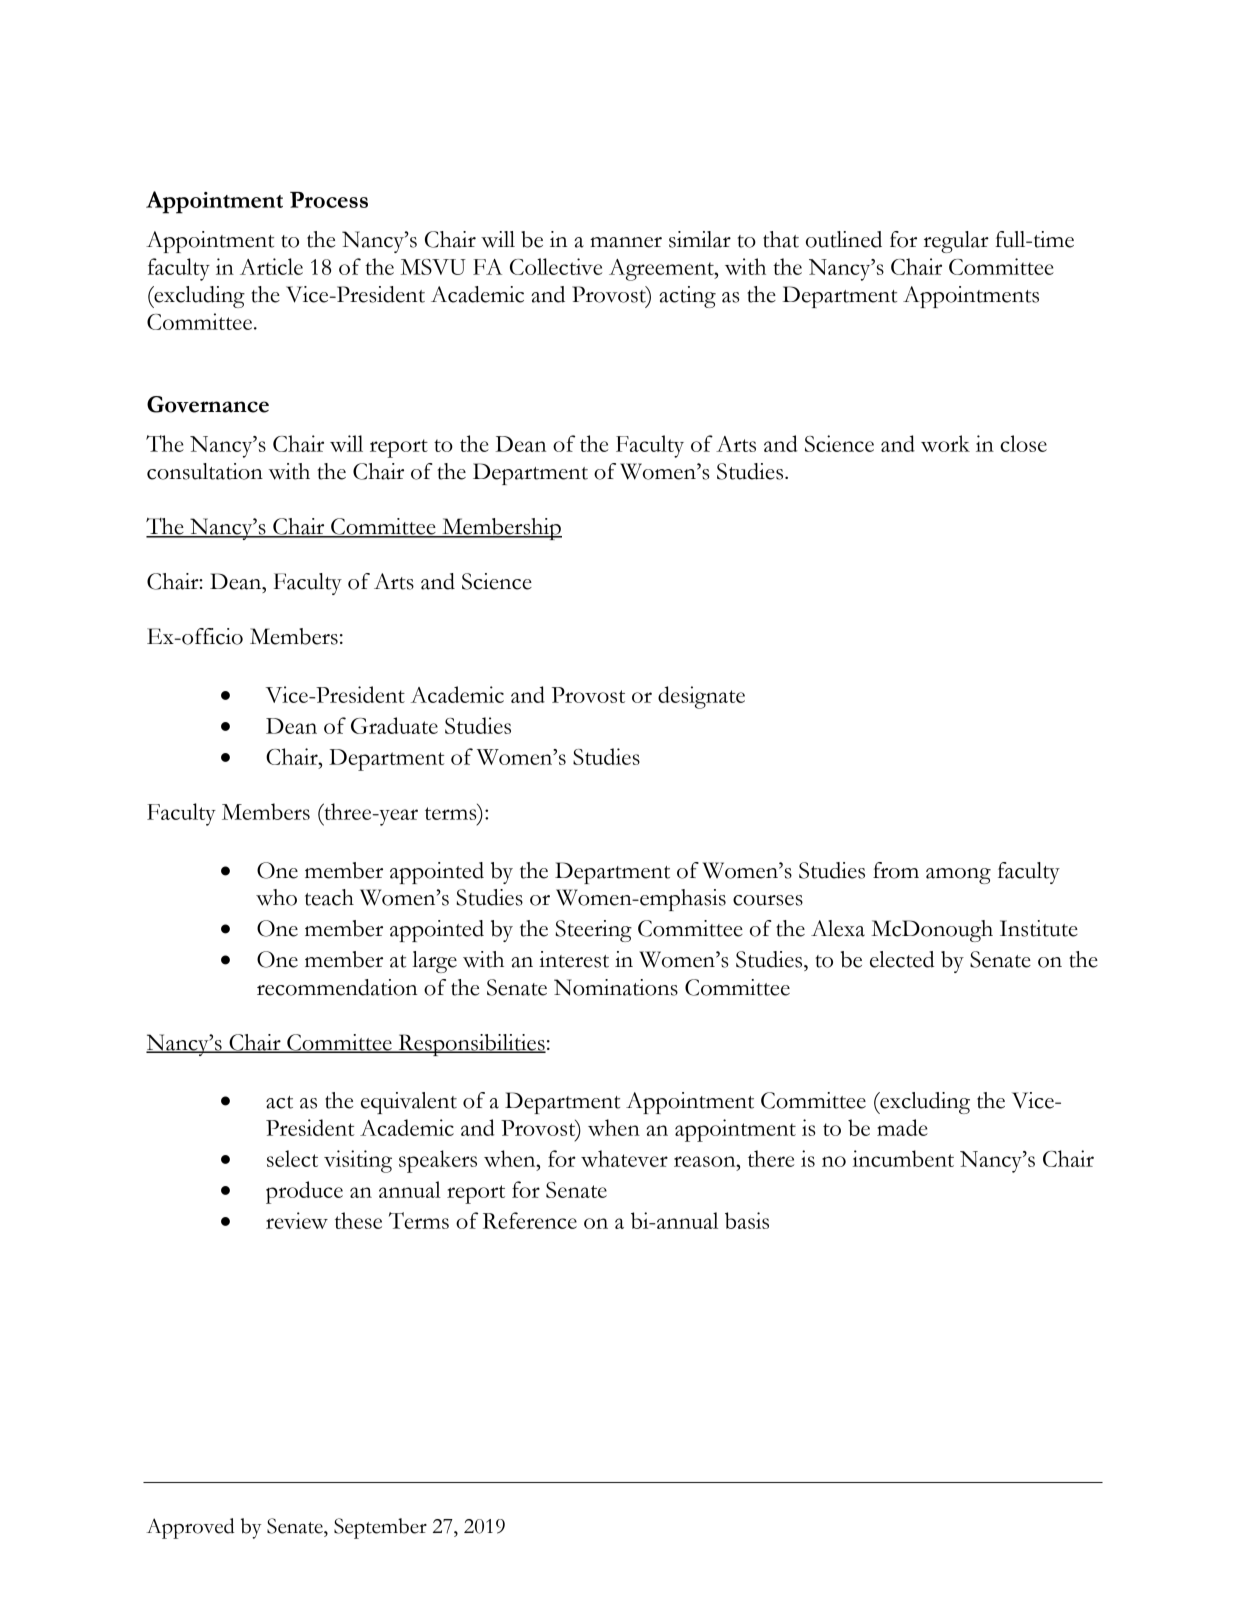 The height and width of the image is (1612, 1246). I want to click on regular, so click(956, 242).
